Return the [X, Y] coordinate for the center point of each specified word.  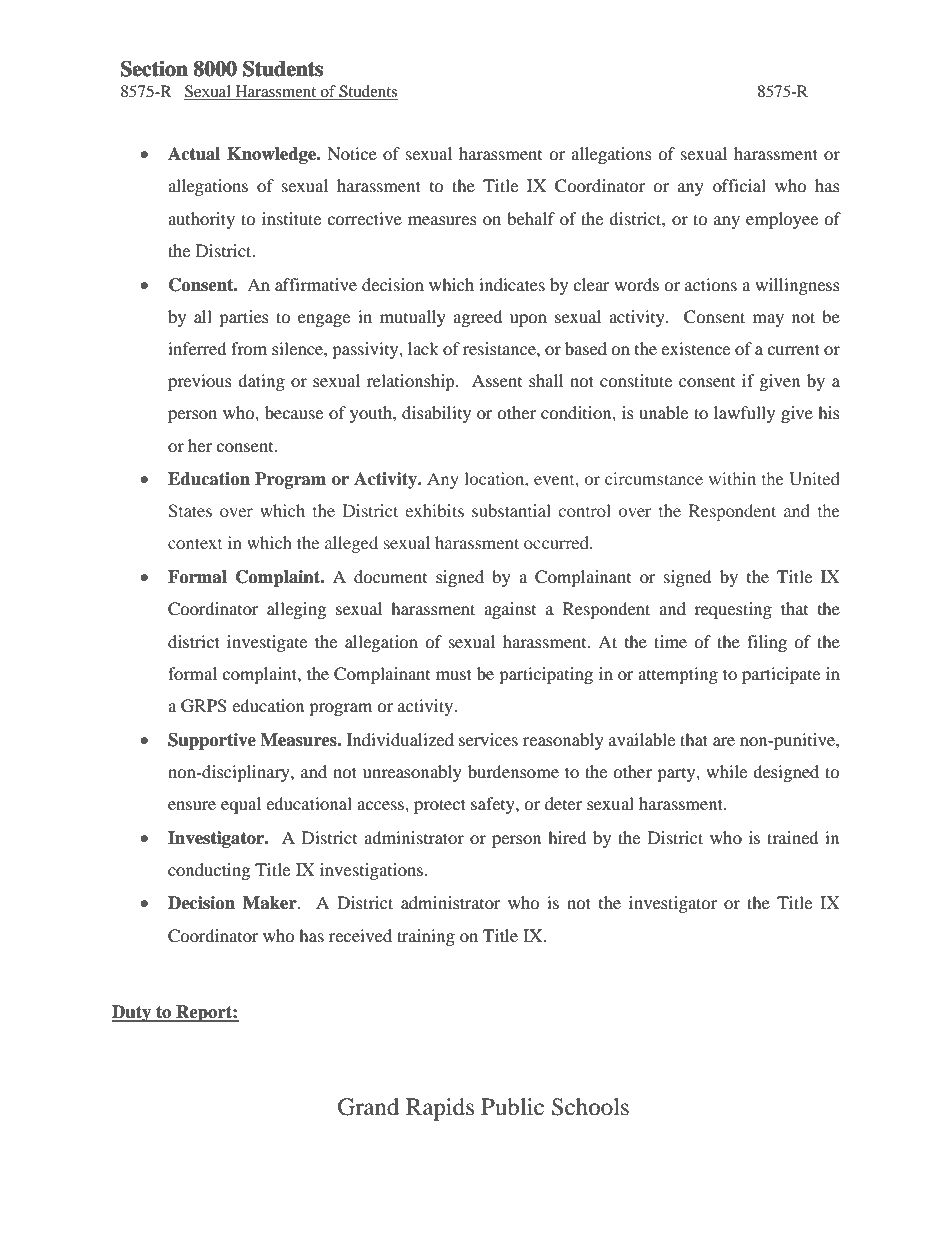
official [739, 185]
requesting [733, 610]
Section [154, 69]
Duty [132, 1013]
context [195, 543]
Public [512, 1107]
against [510, 610]
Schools [590, 1107]
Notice [352, 153]
